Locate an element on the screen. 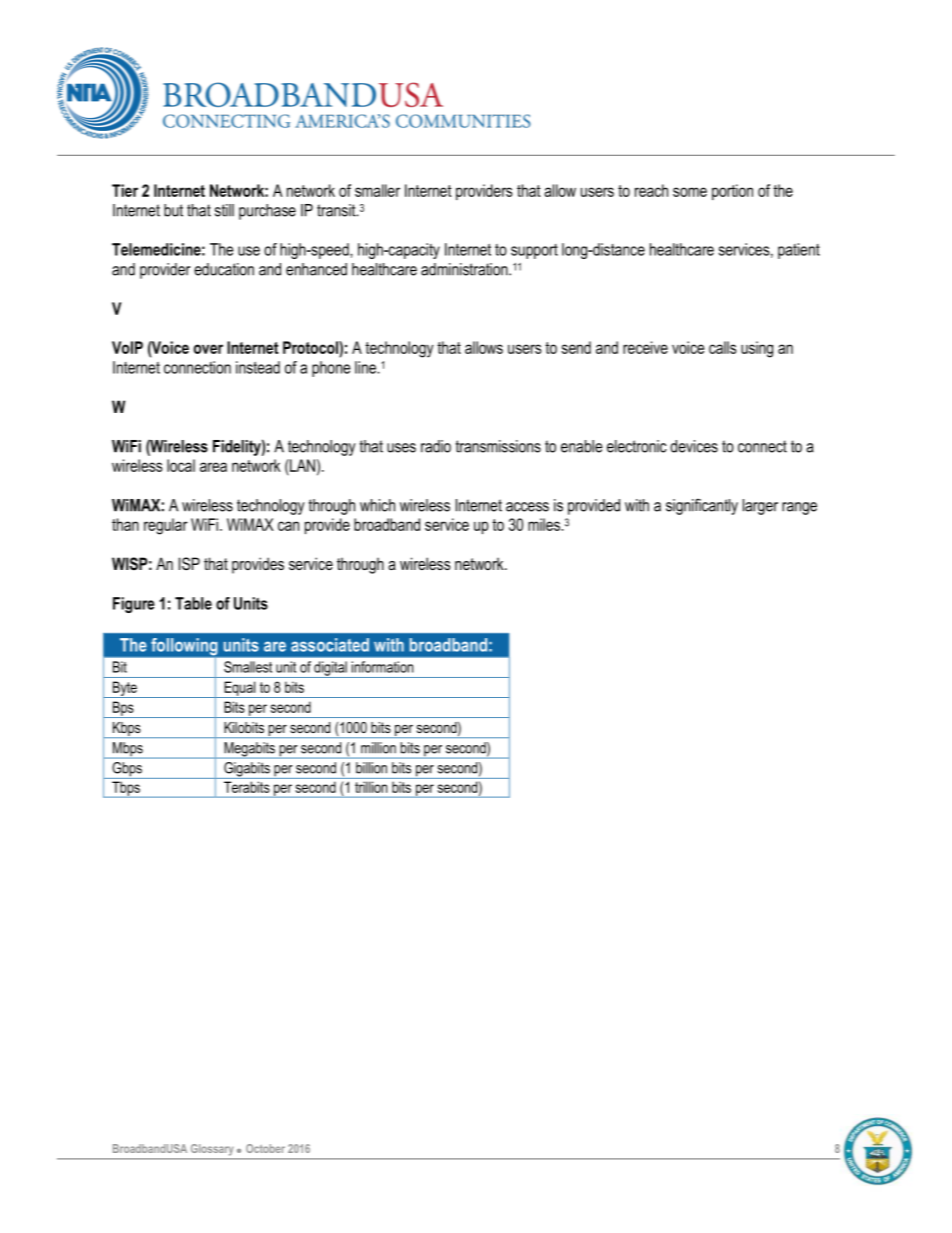  portion is located at coordinates (732, 192).
